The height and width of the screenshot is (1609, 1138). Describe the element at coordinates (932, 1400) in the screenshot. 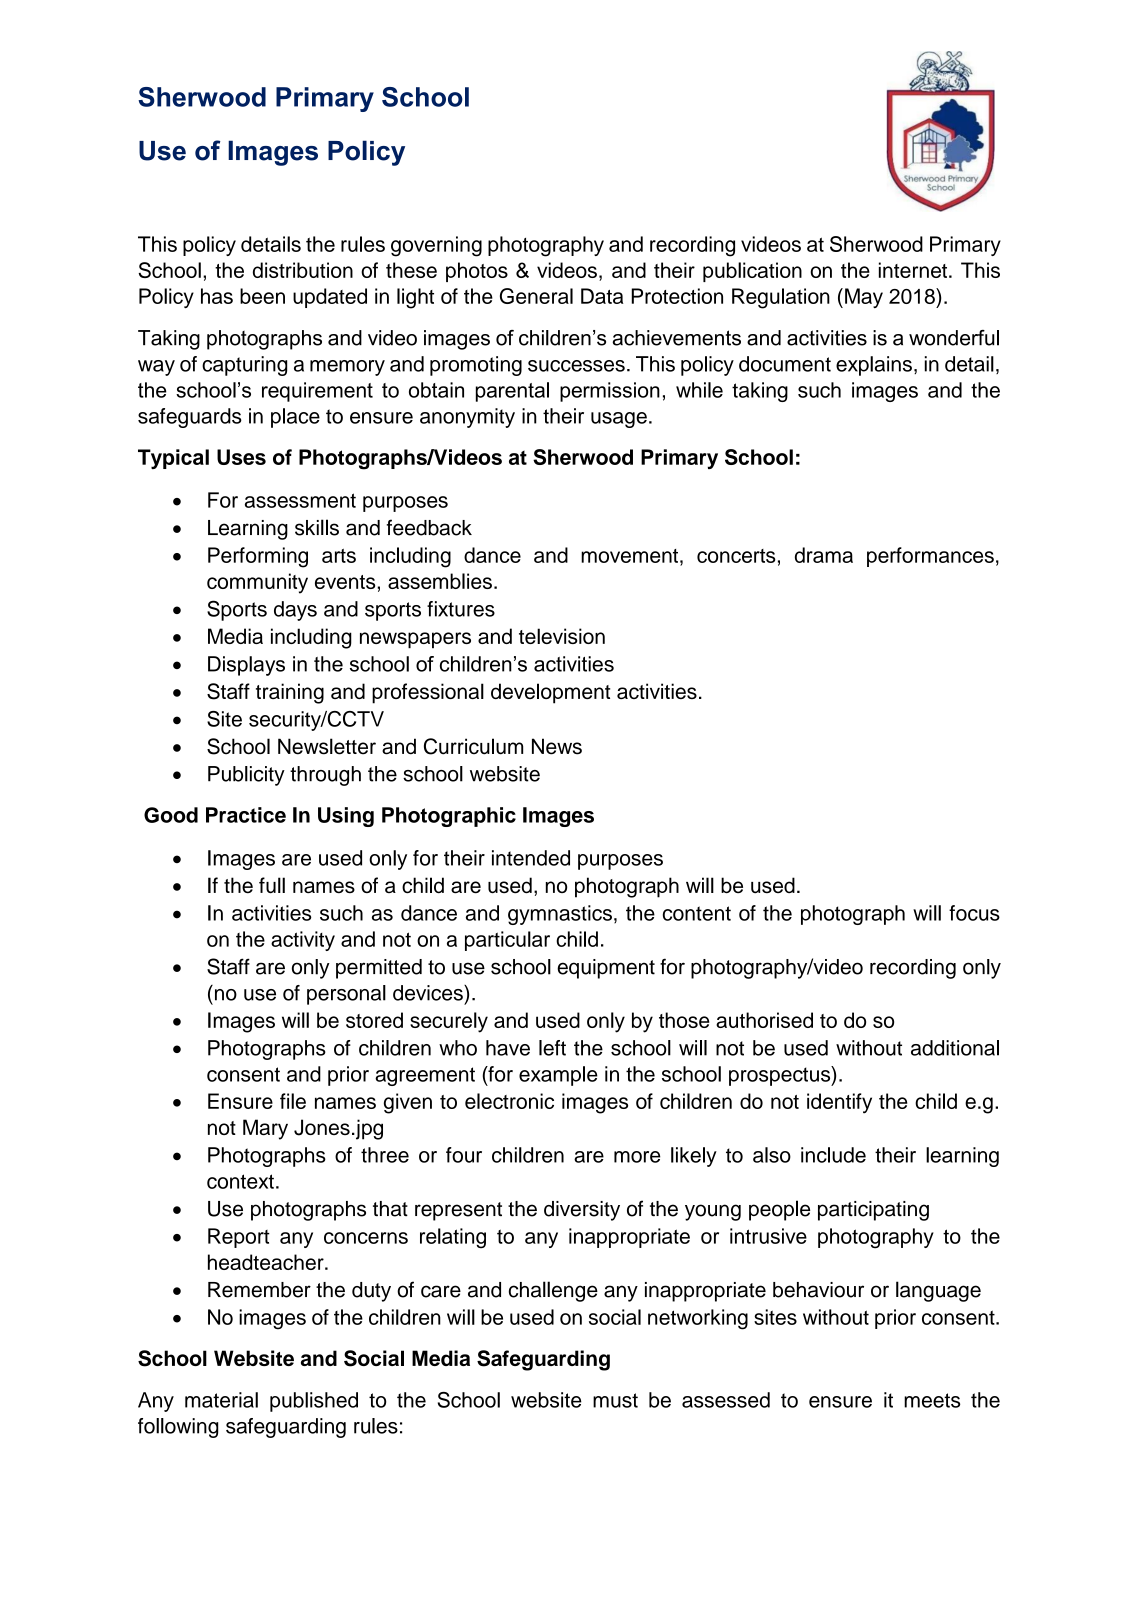

I see `meets` at that location.
